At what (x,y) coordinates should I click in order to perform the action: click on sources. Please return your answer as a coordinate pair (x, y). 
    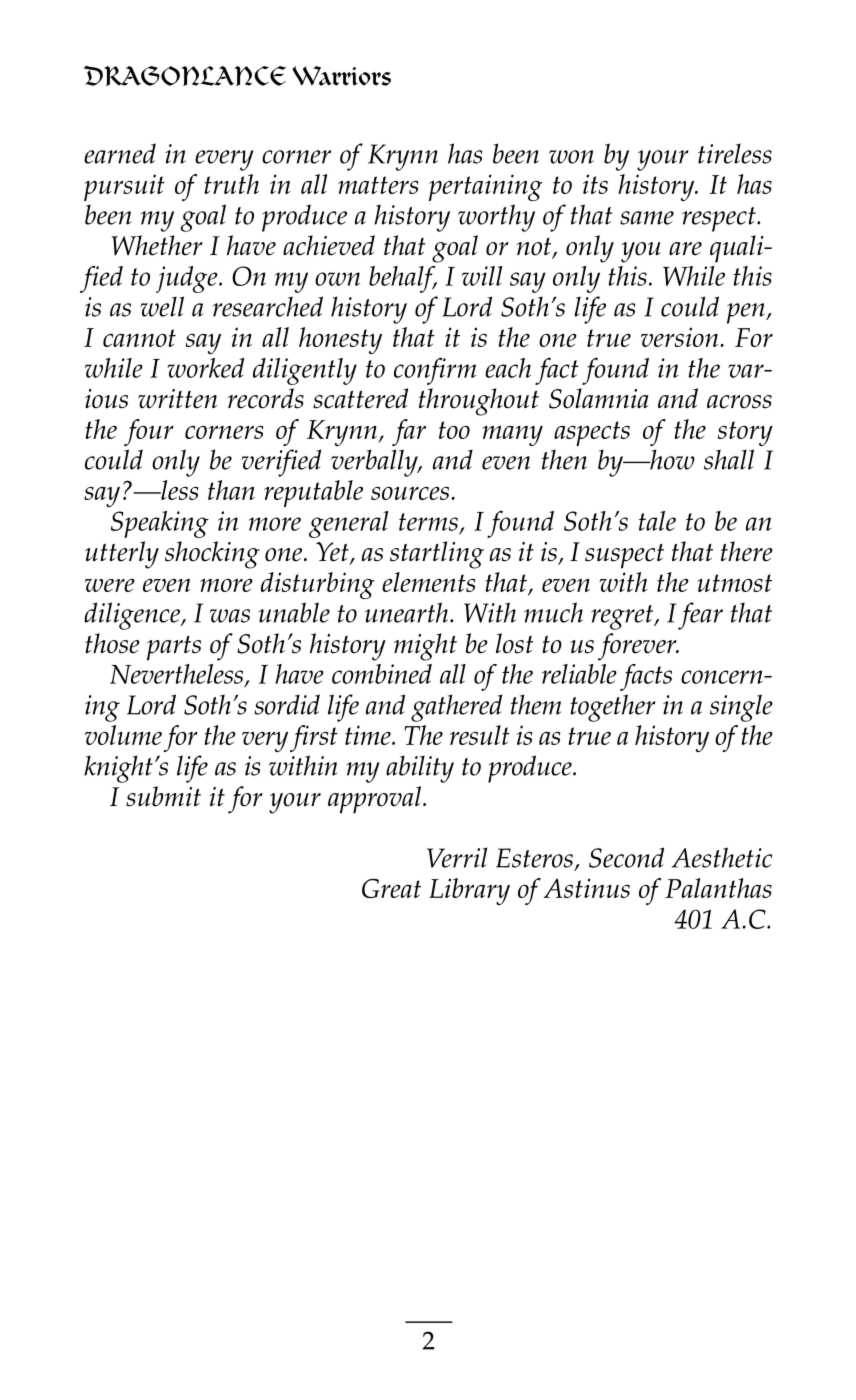
    Looking at the image, I should click on (410, 493).
